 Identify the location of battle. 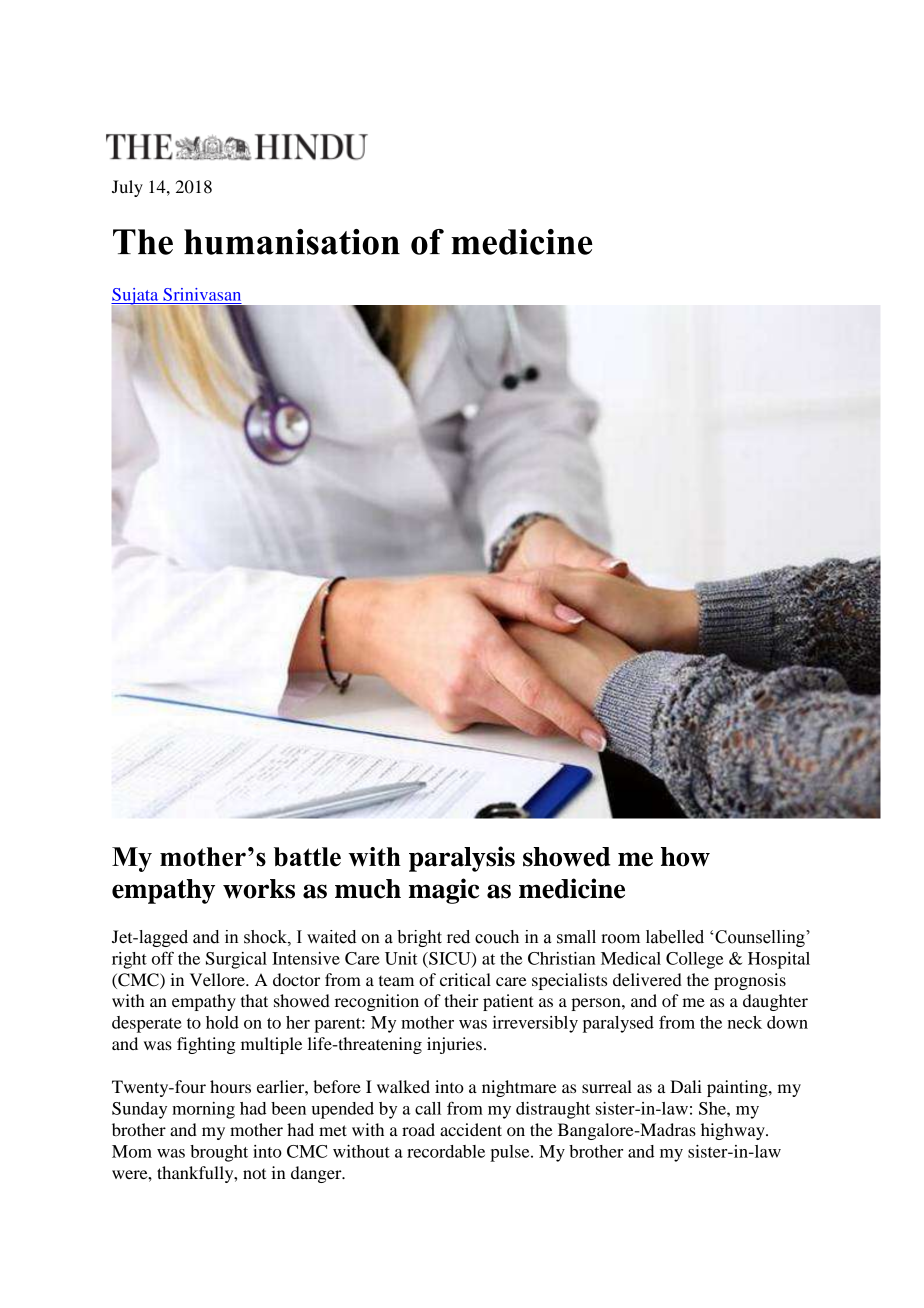
(307, 857).
